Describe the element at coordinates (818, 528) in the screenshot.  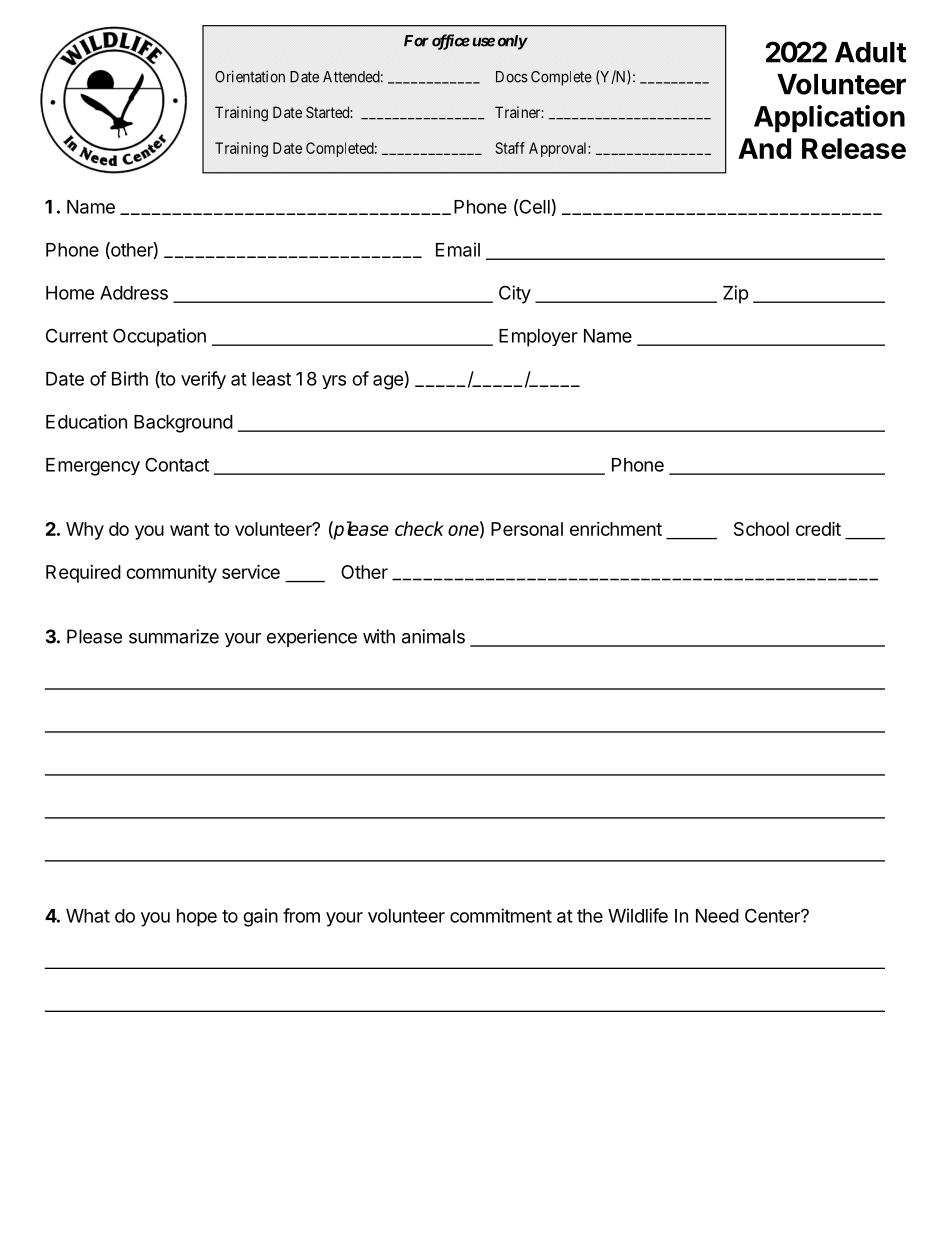
I see `credit` at that location.
